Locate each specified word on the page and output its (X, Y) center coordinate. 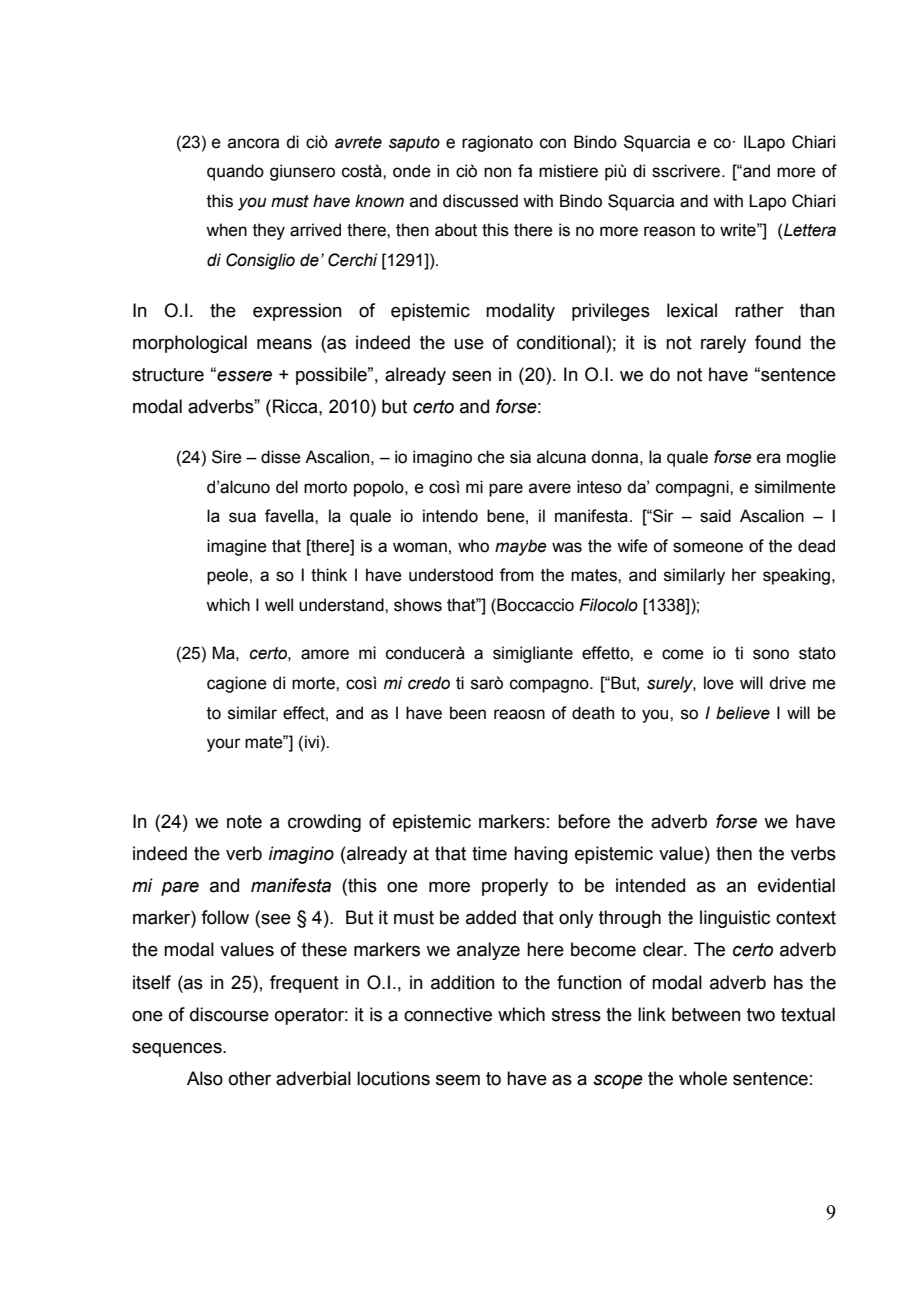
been (468, 713)
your (224, 745)
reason (669, 231)
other (250, 1078)
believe (743, 713)
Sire (227, 457)
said (715, 516)
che (491, 457)
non (497, 172)
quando (235, 172)
